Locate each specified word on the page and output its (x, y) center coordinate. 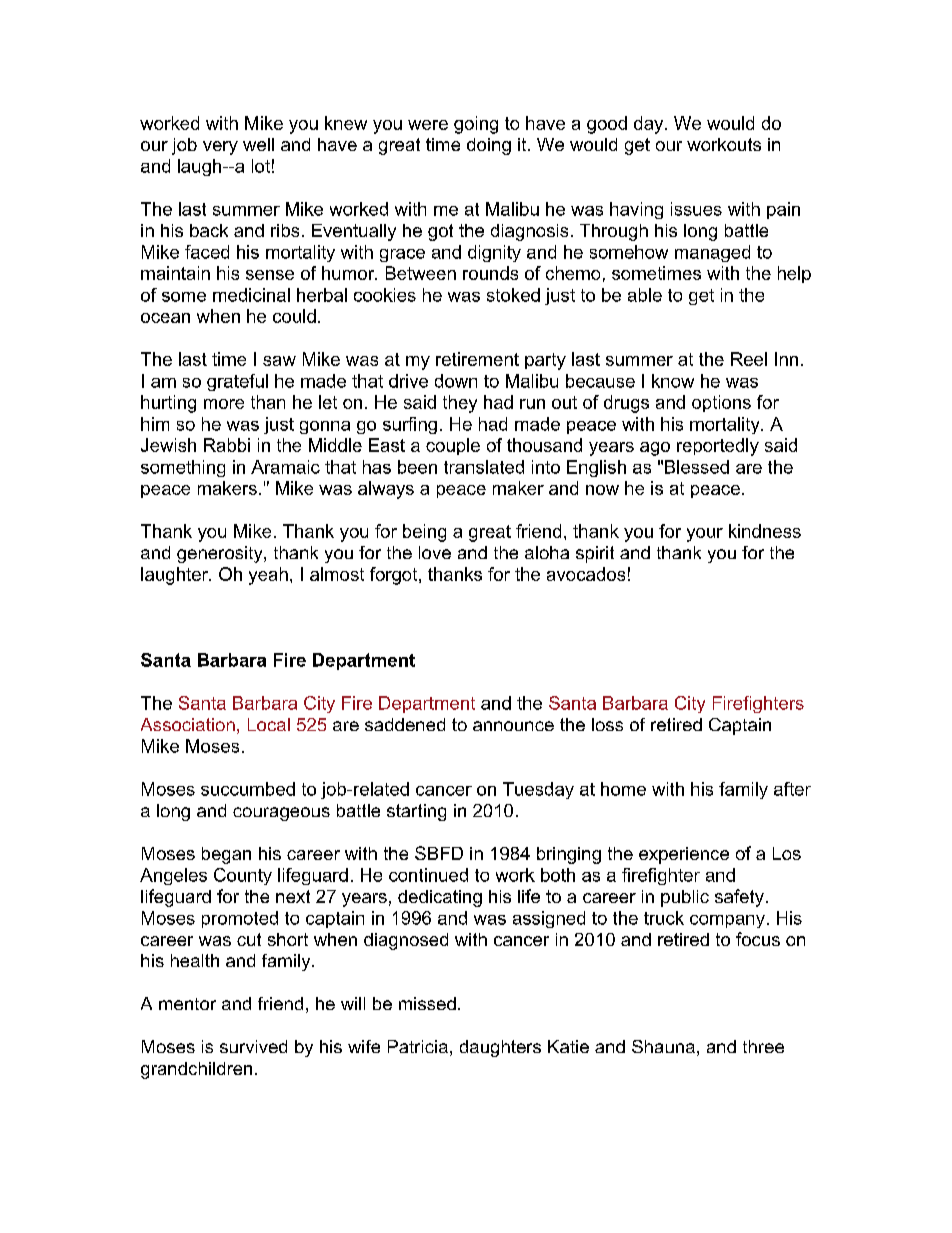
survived (253, 1046)
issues (696, 209)
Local (269, 724)
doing (489, 146)
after (792, 789)
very (220, 148)
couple (453, 446)
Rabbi (227, 445)
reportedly (718, 447)
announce (513, 726)
